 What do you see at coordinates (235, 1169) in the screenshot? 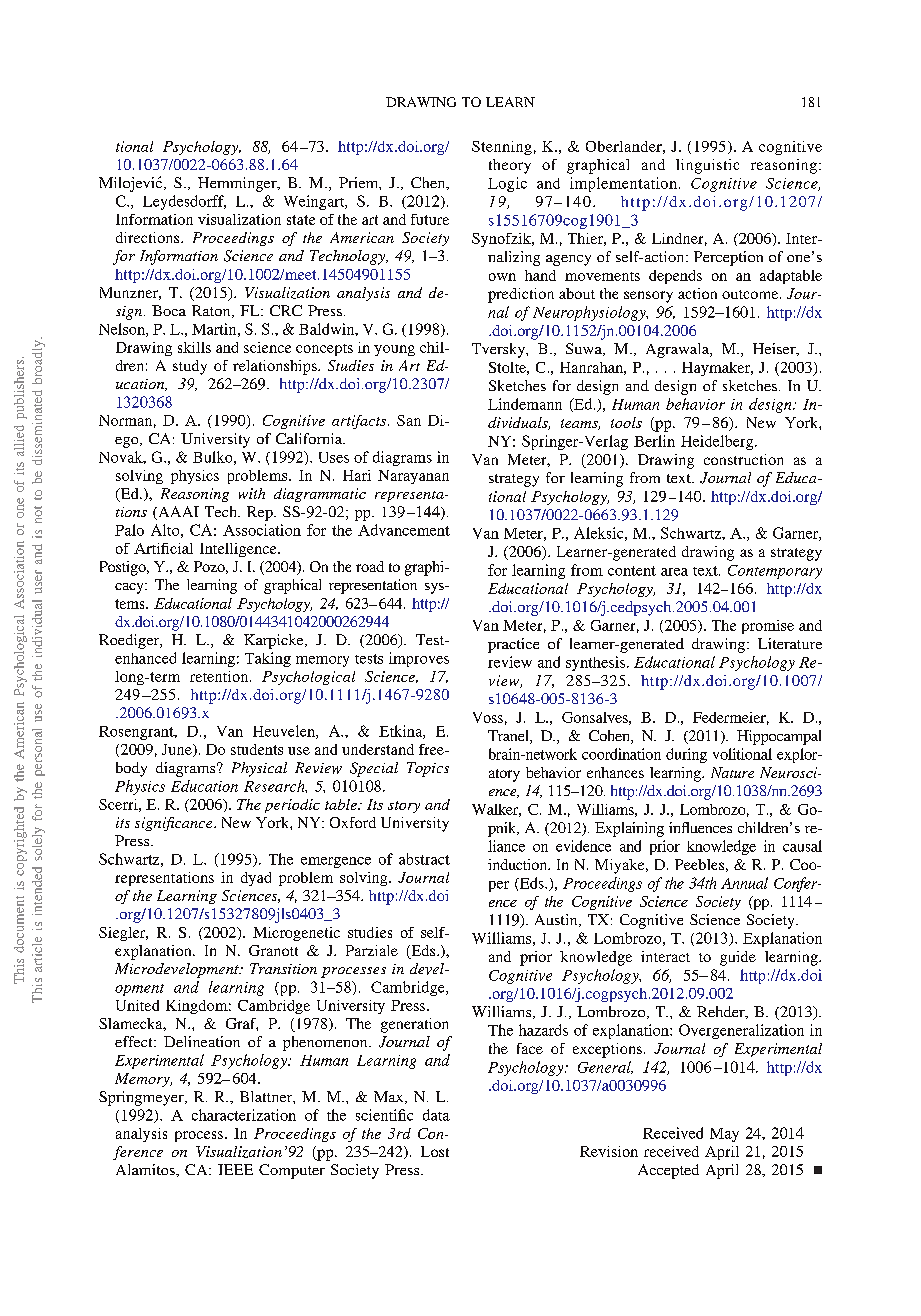
I see `IEEE` at bounding box center [235, 1169].
